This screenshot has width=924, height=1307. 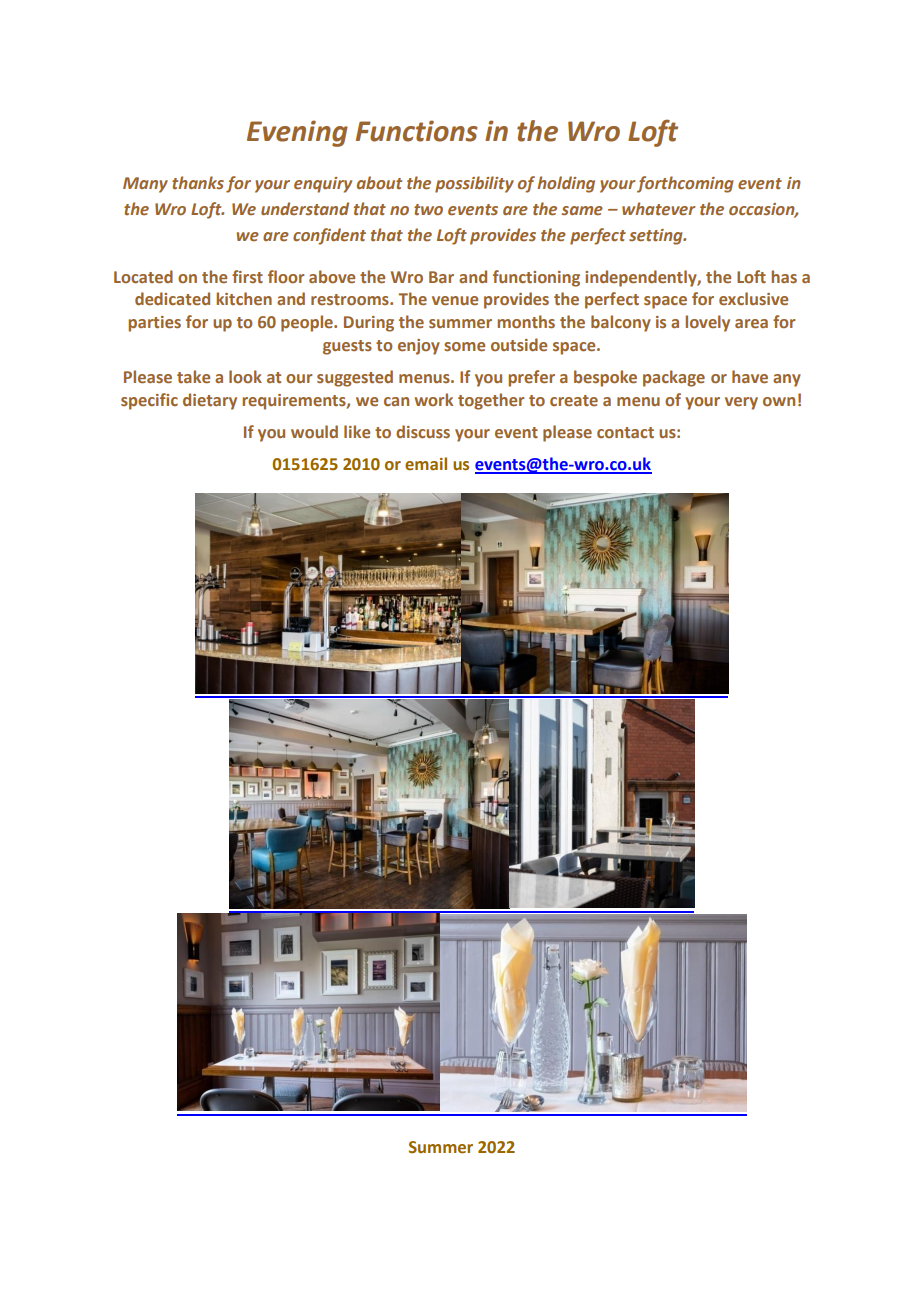 I want to click on Bar, so click(x=441, y=277).
